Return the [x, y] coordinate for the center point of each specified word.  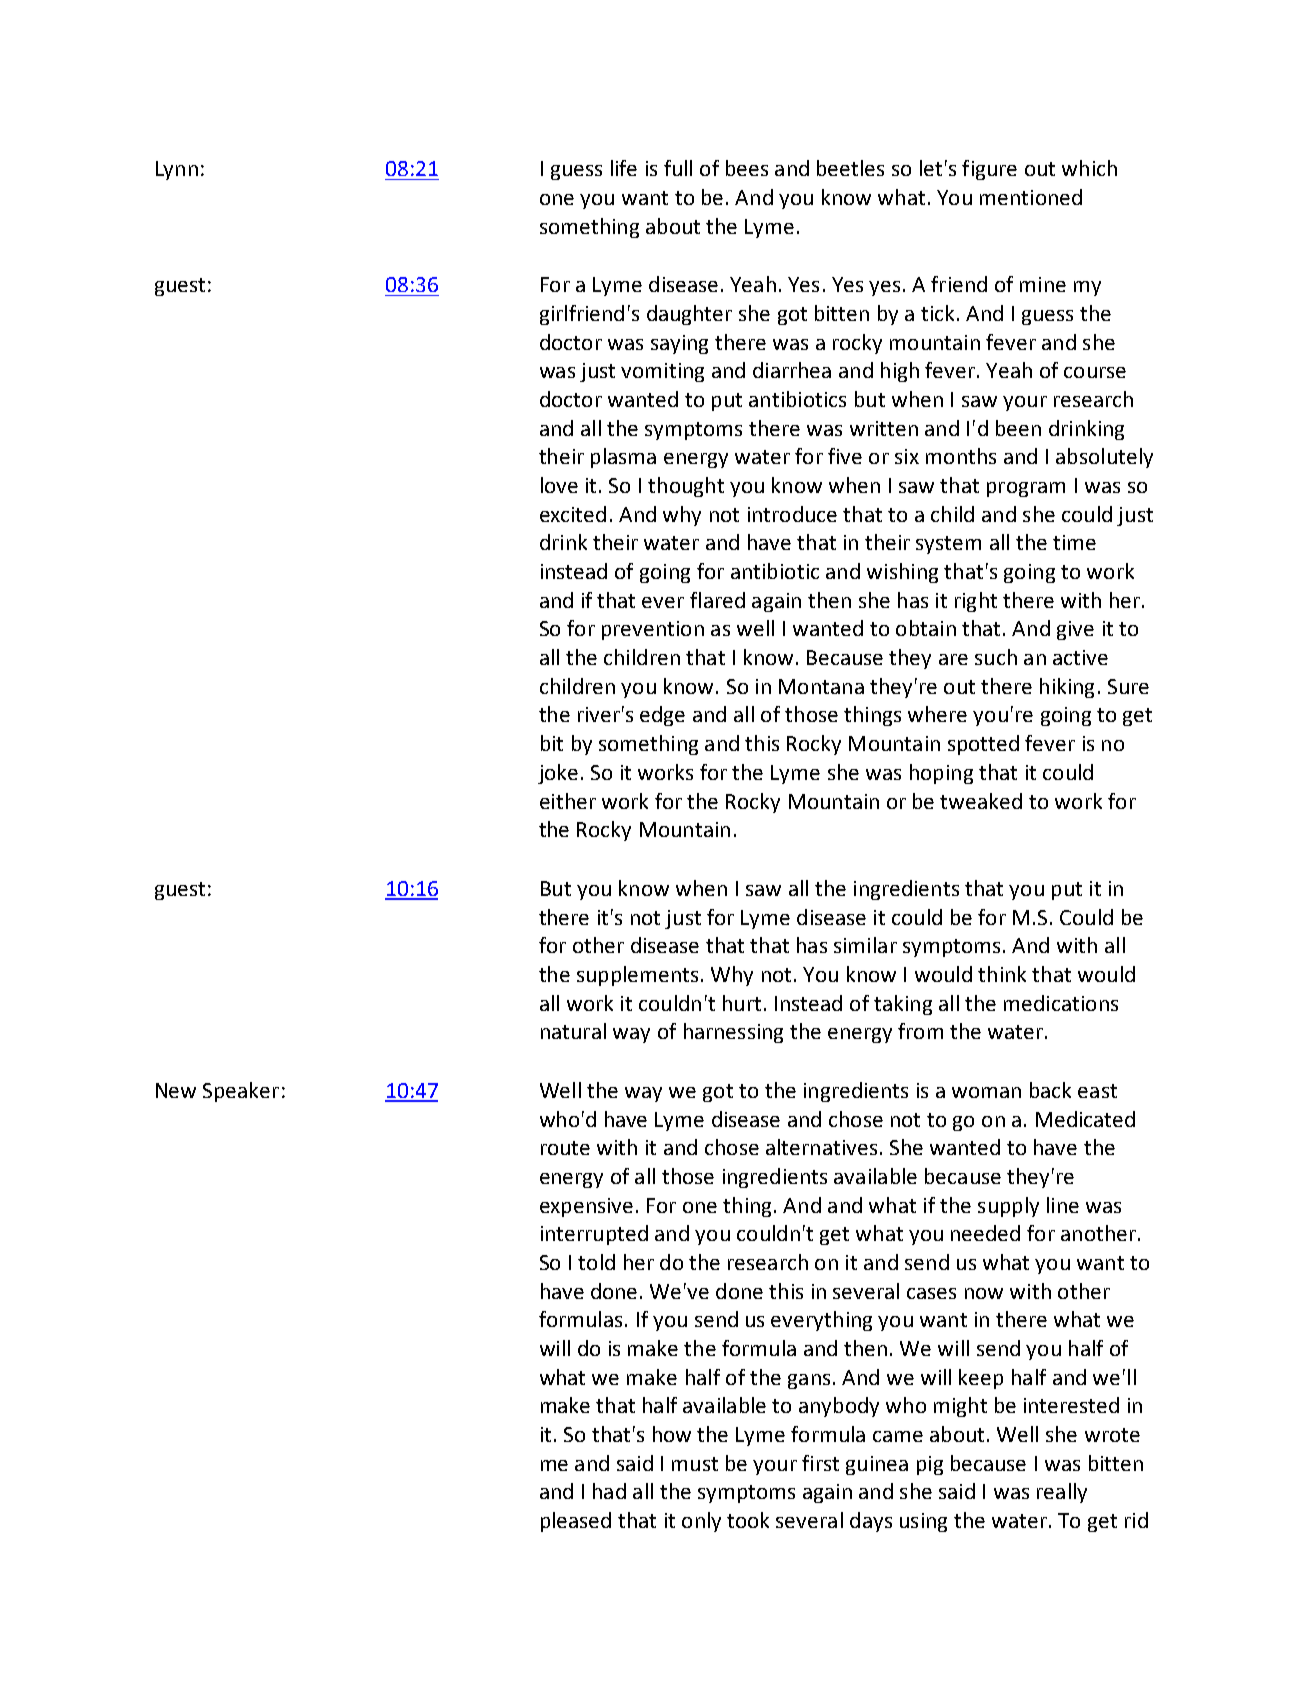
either [568, 801]
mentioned [1031, 197]
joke [558, 774]
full [678, 168]
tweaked [981, 801]
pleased [576, 1522]
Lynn [177, 170]
